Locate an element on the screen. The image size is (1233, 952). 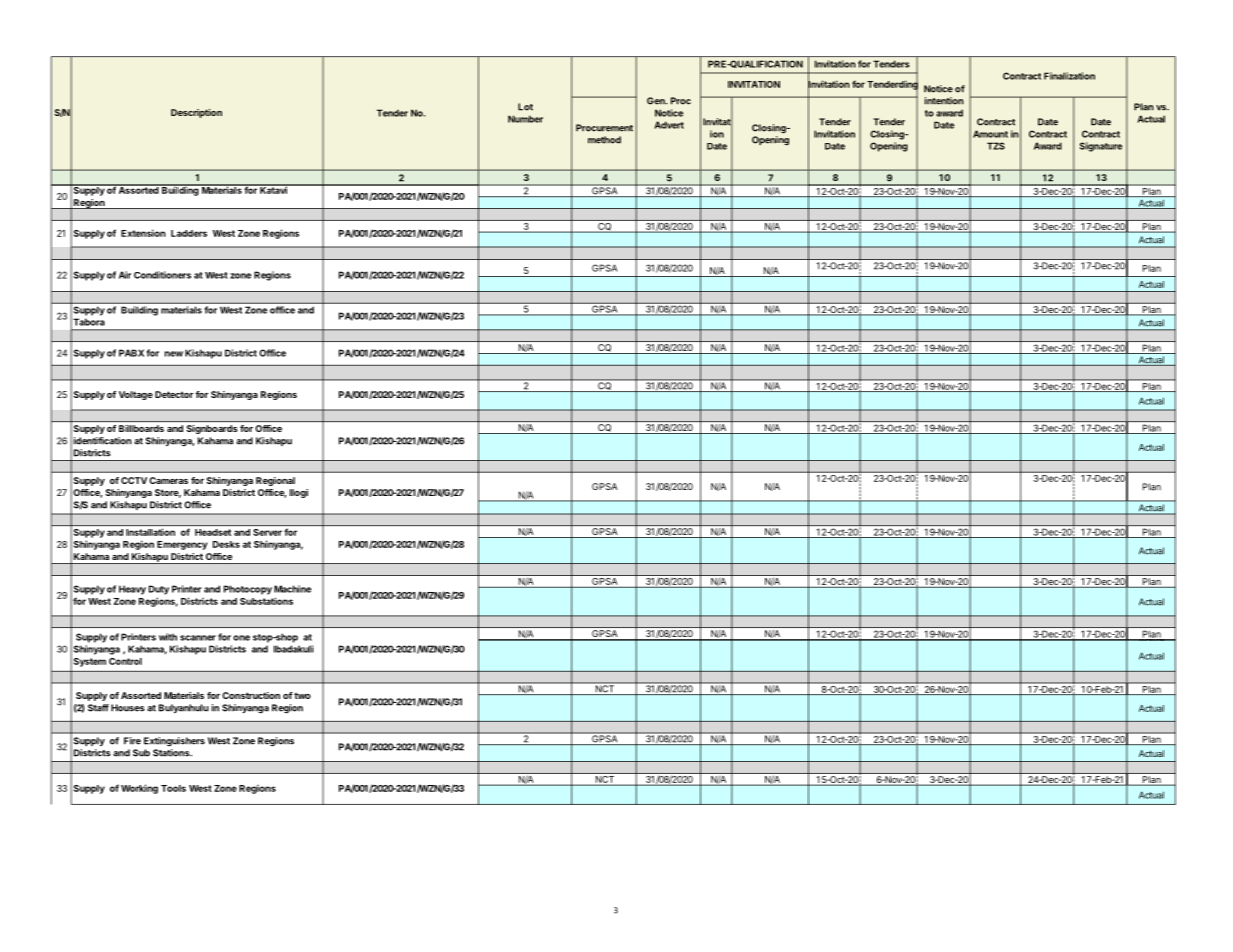
Description is located at coordinates (196, 113).
